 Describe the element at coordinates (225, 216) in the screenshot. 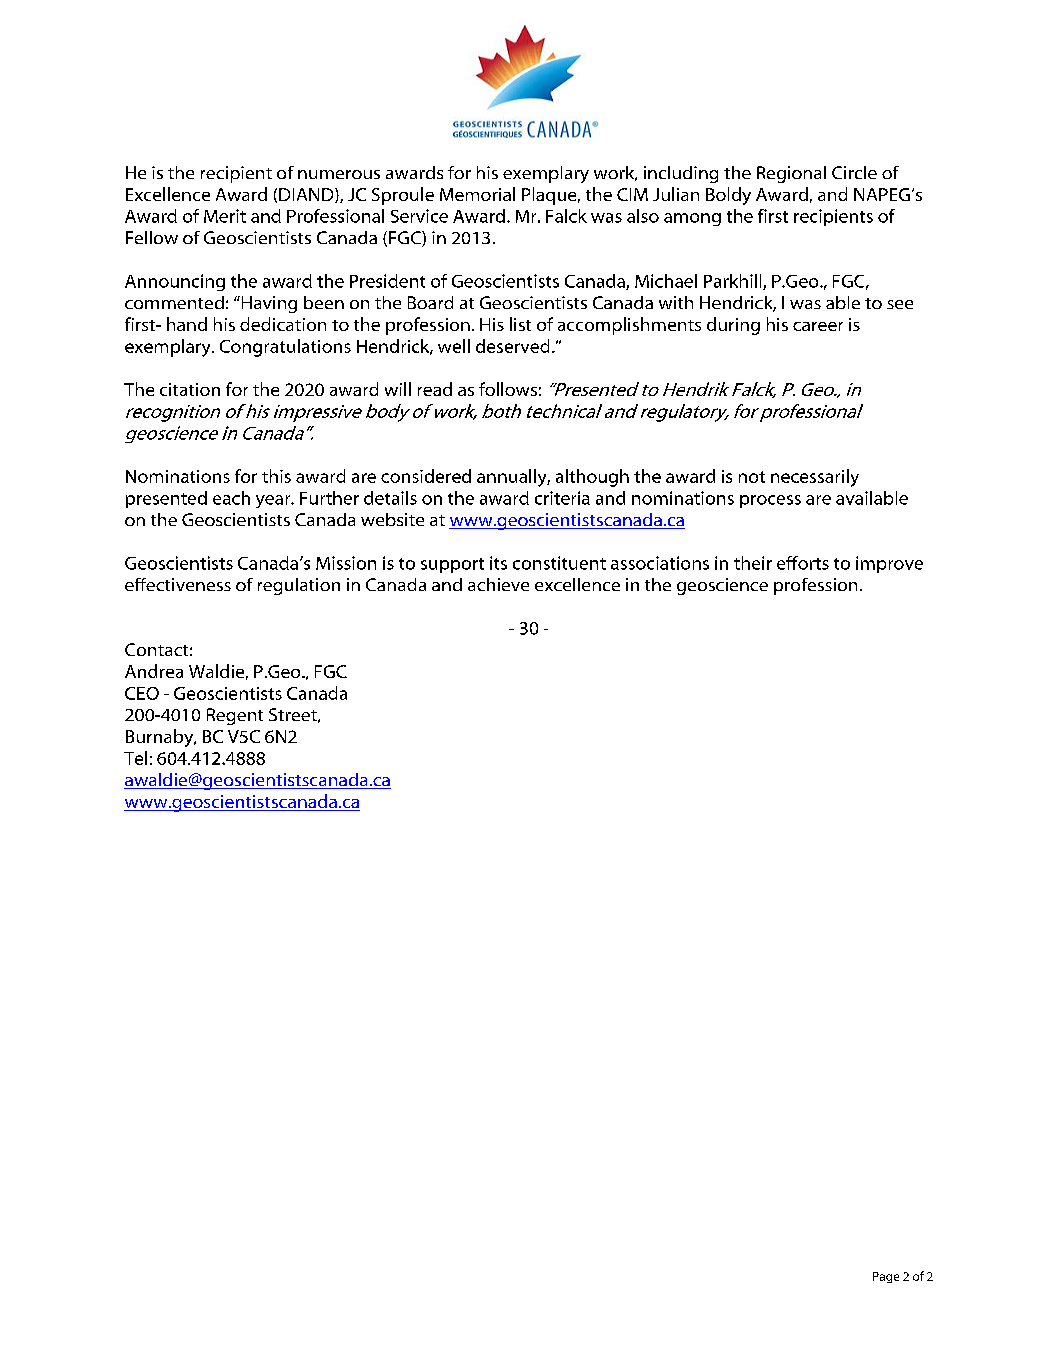

I see `Merit` at that location.
